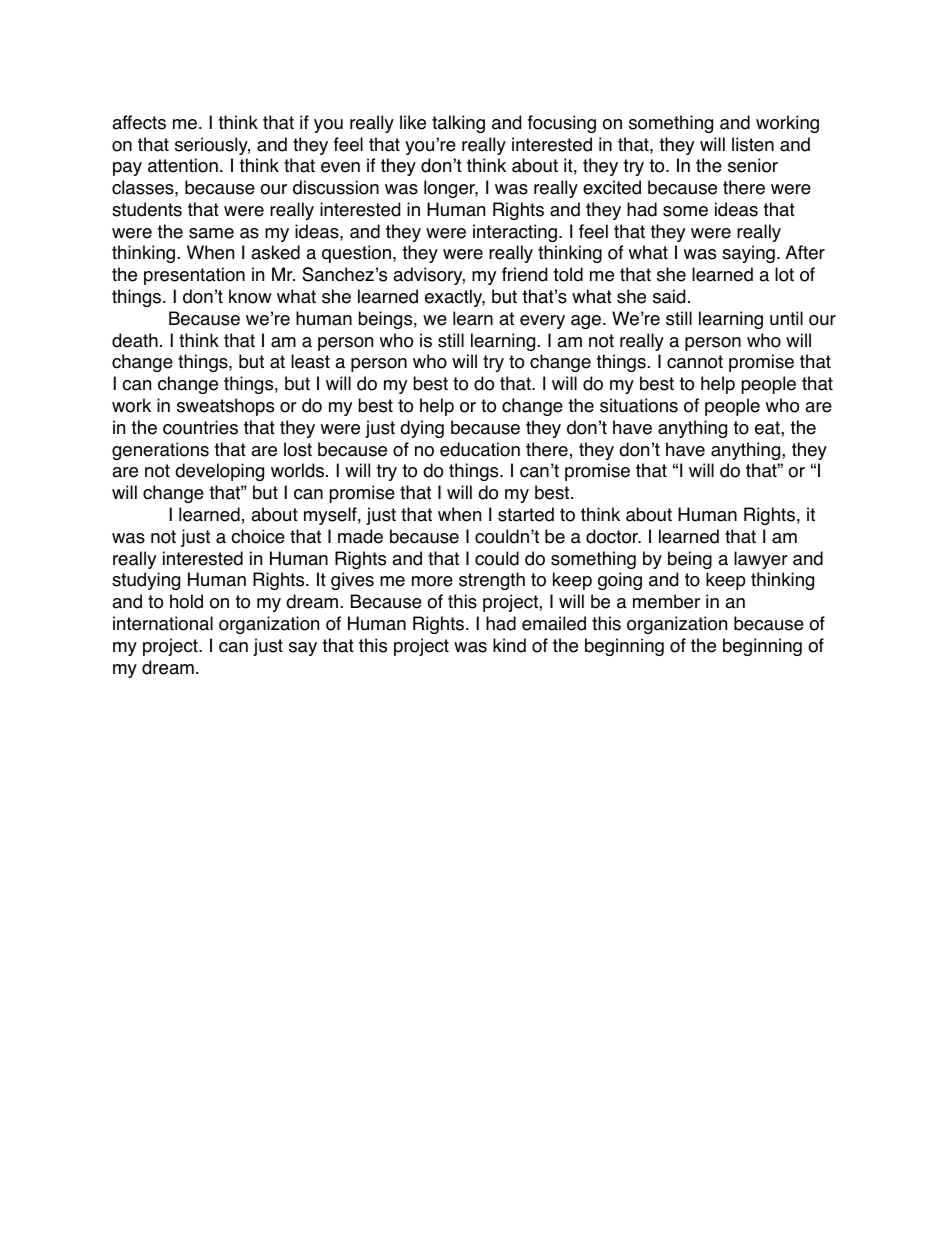 This screenshot has width=952, height=1233. I want to click on attention, so click(183, 165).
